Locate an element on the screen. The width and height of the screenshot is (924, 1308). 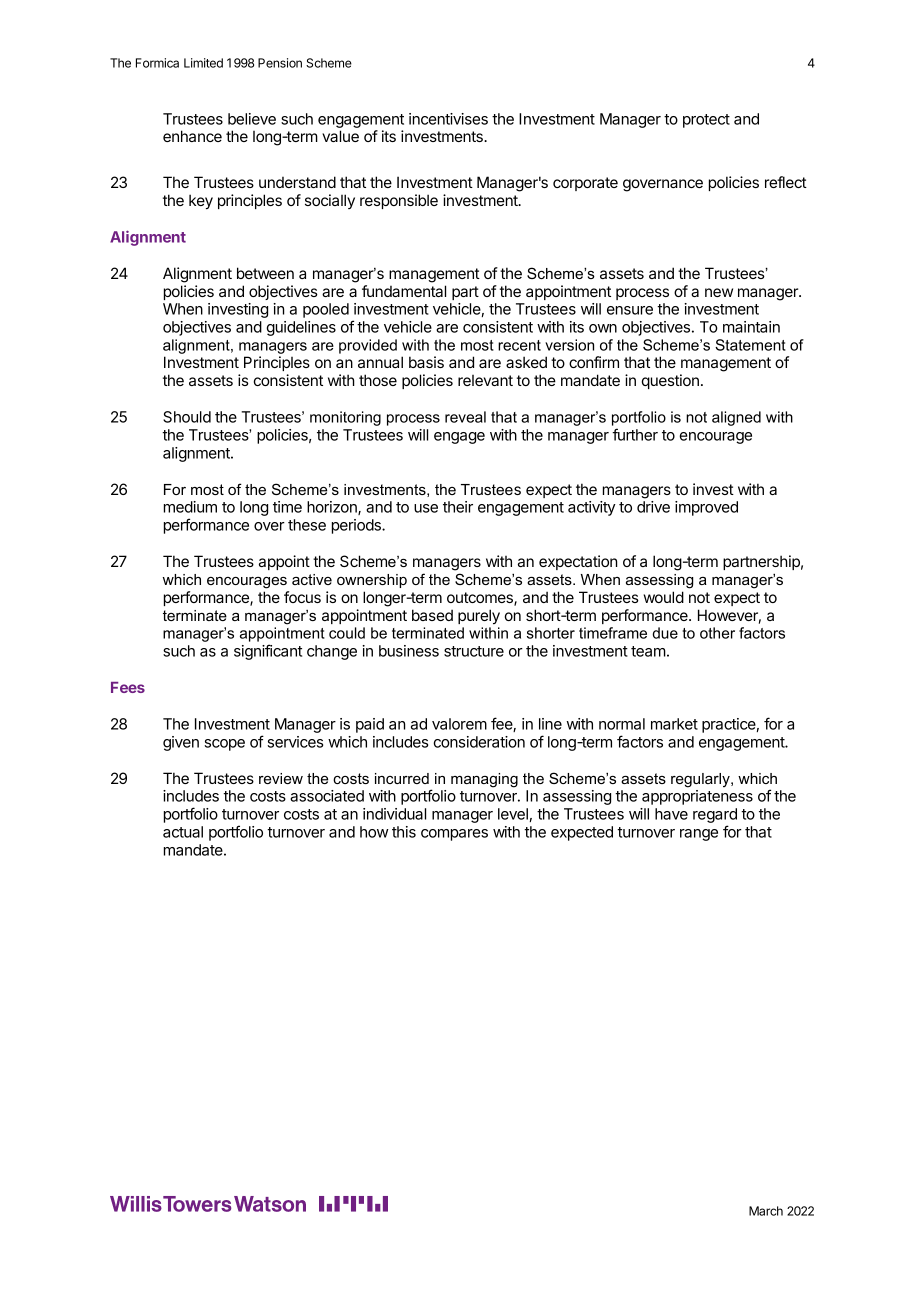
basis is located at coordinates (426, 362).
